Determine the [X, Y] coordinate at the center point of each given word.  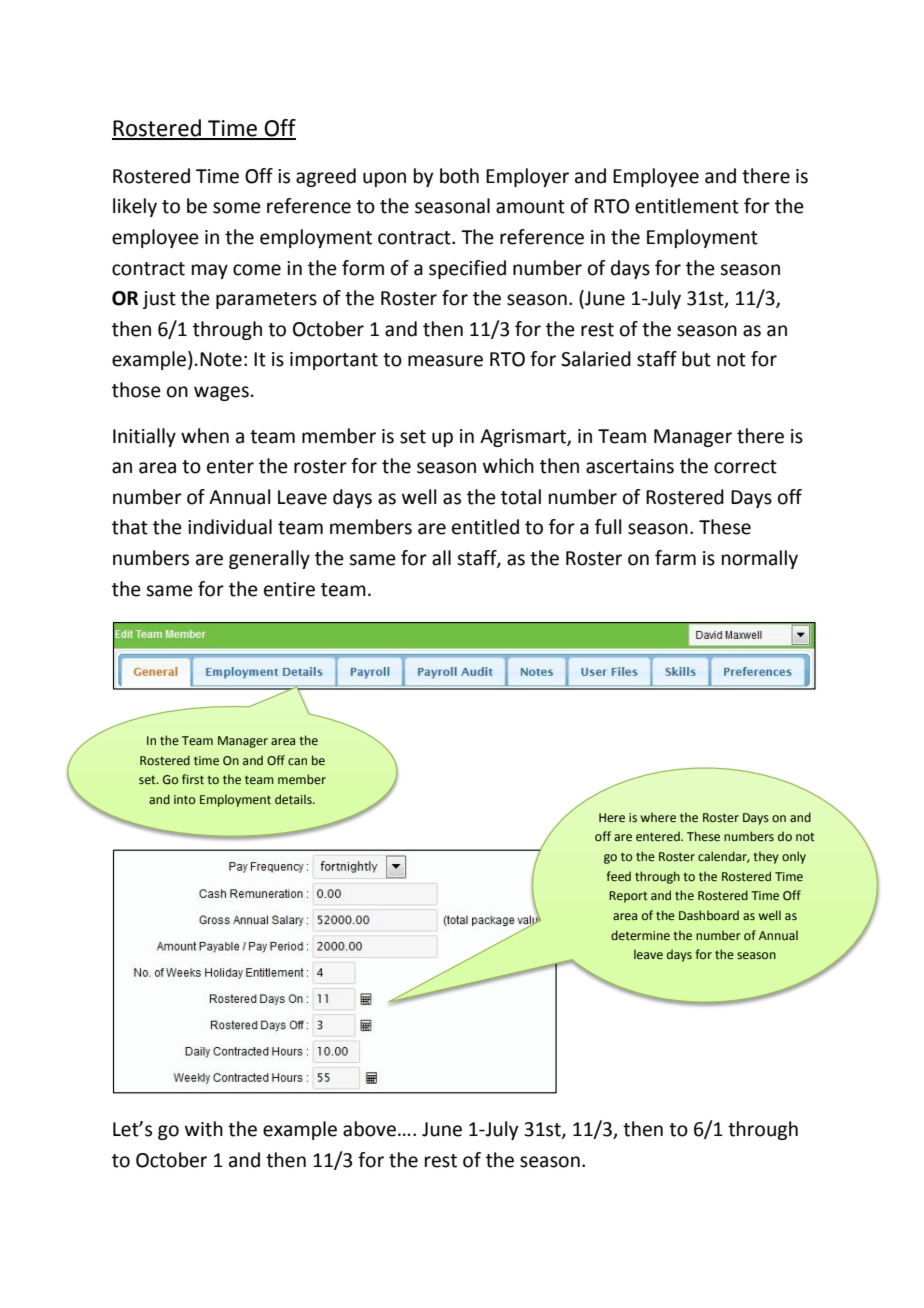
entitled [485, 527]
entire [289, 589]
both [459, 176]
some [237, 208]
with [204, 1129]
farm [675, 558]
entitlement [687, 206]
